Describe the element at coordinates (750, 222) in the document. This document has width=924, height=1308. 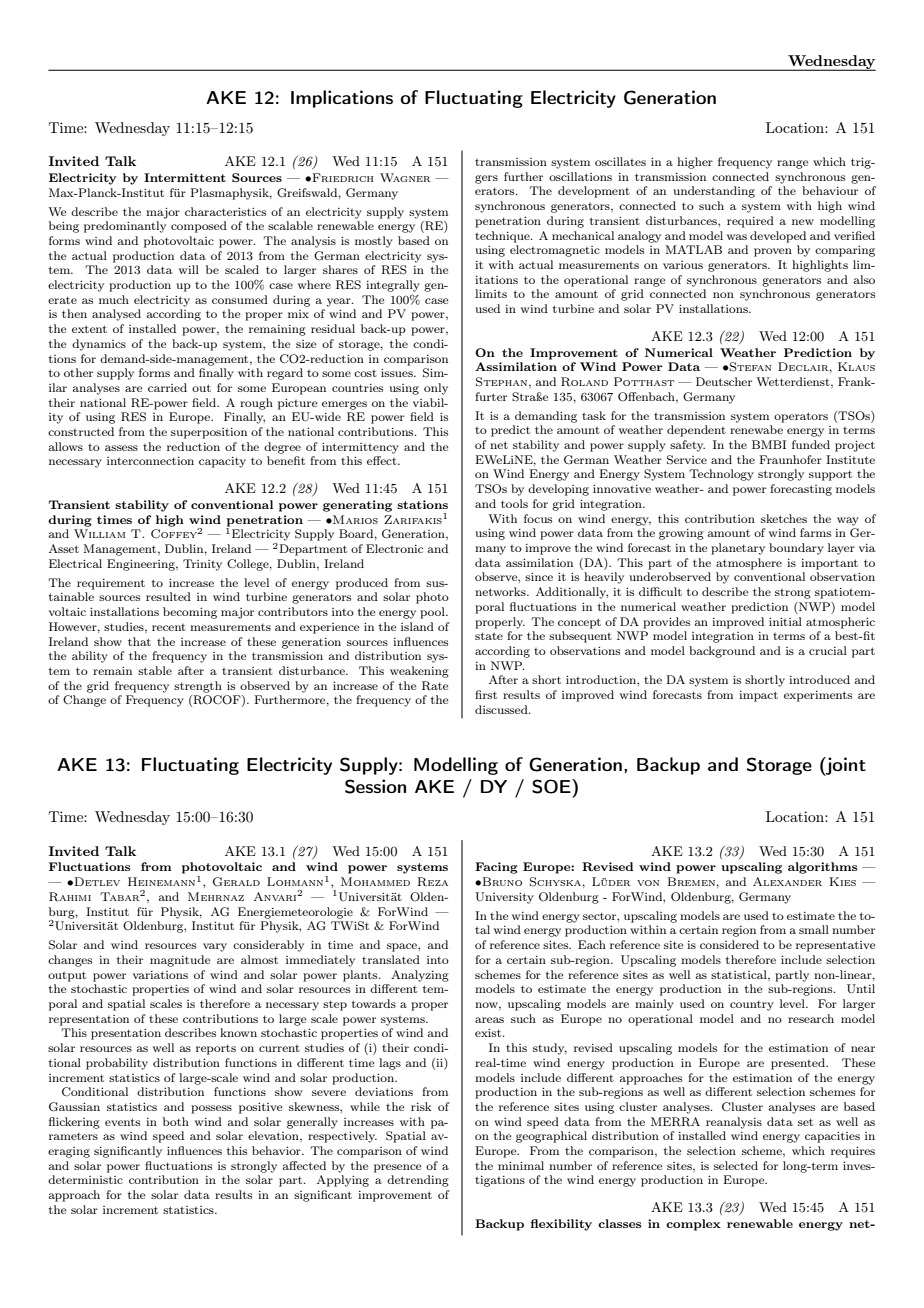
I see `required` at that location.
